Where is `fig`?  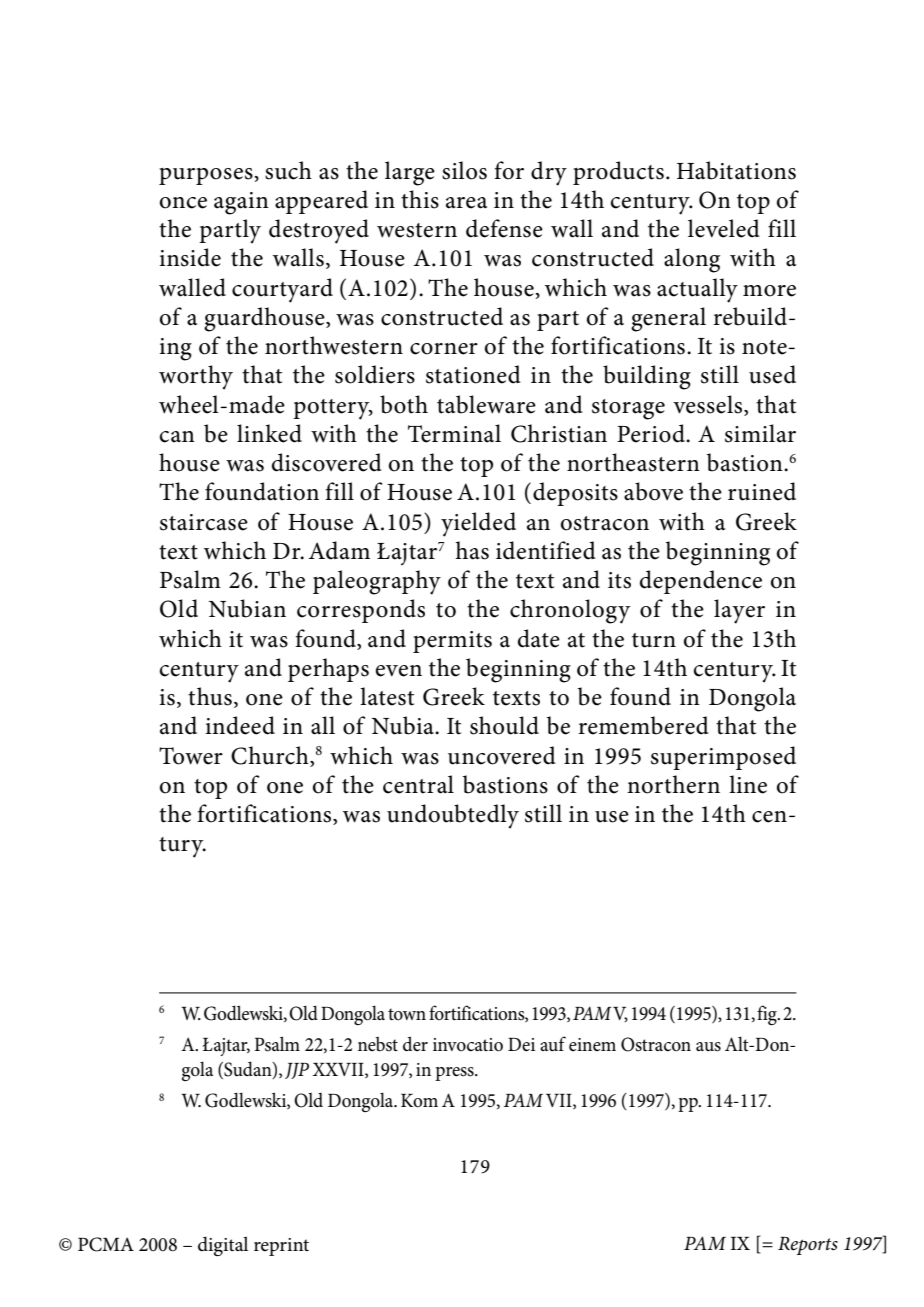 fig is located at coordinates (768, 1015).
